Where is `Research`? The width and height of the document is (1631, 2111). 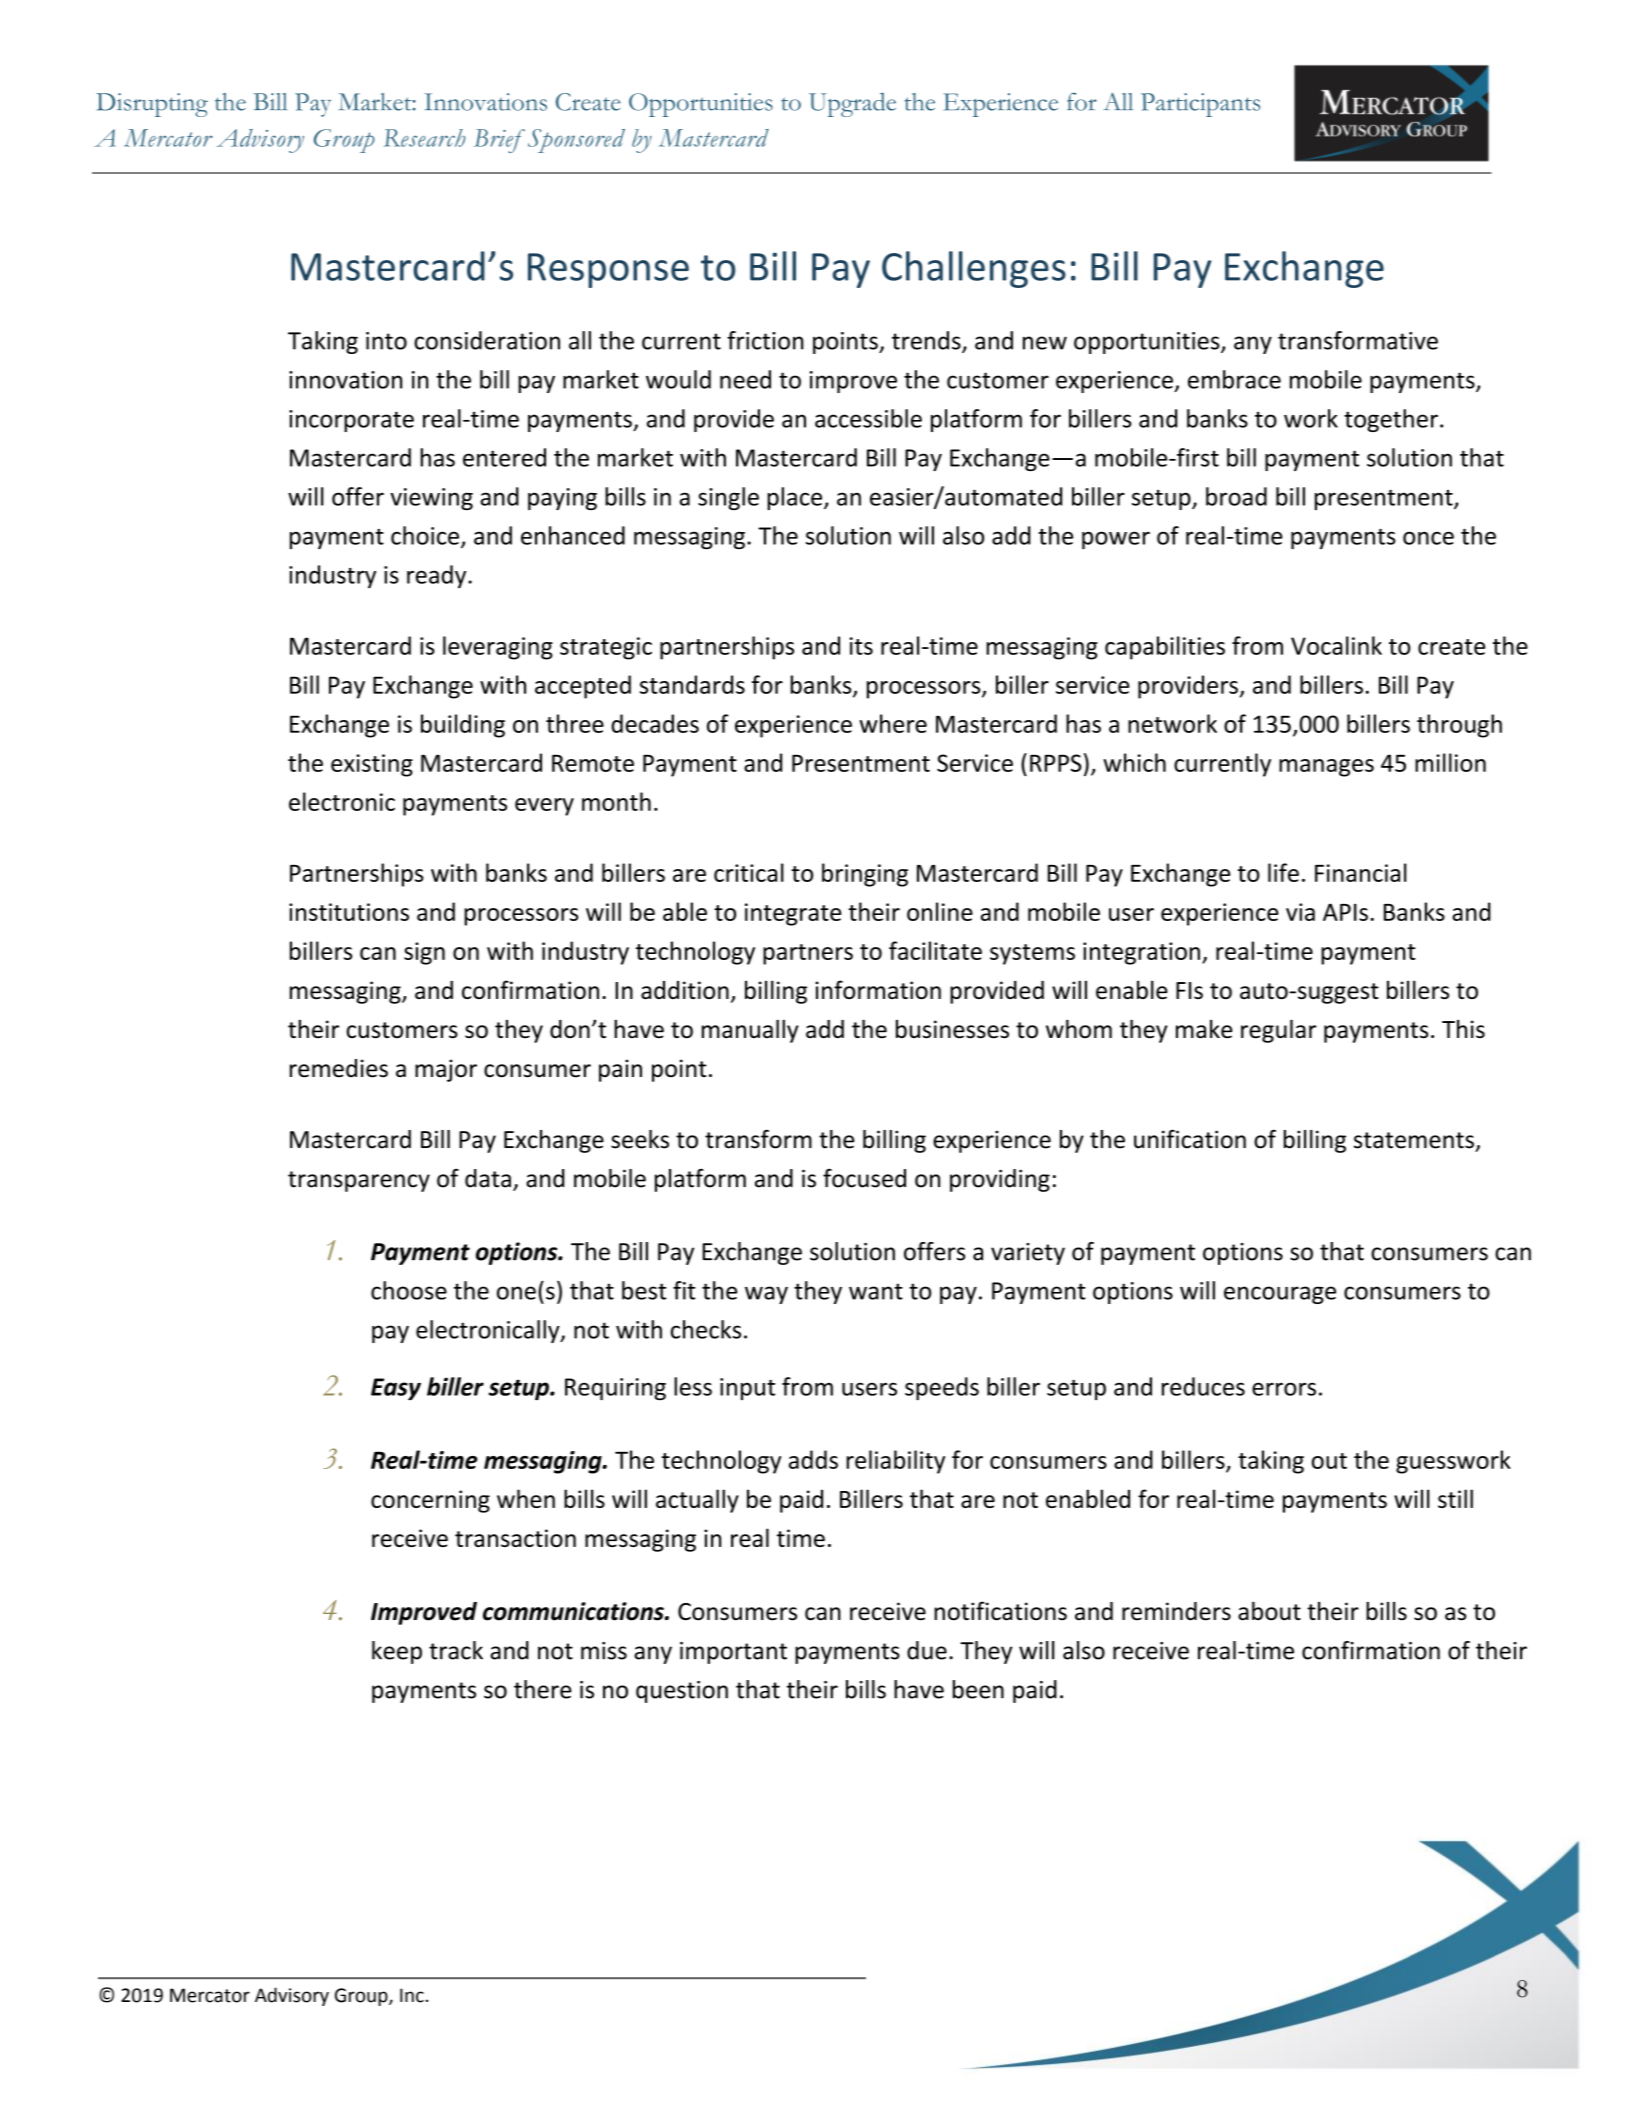 Research is located at coordinates (424, 138).
